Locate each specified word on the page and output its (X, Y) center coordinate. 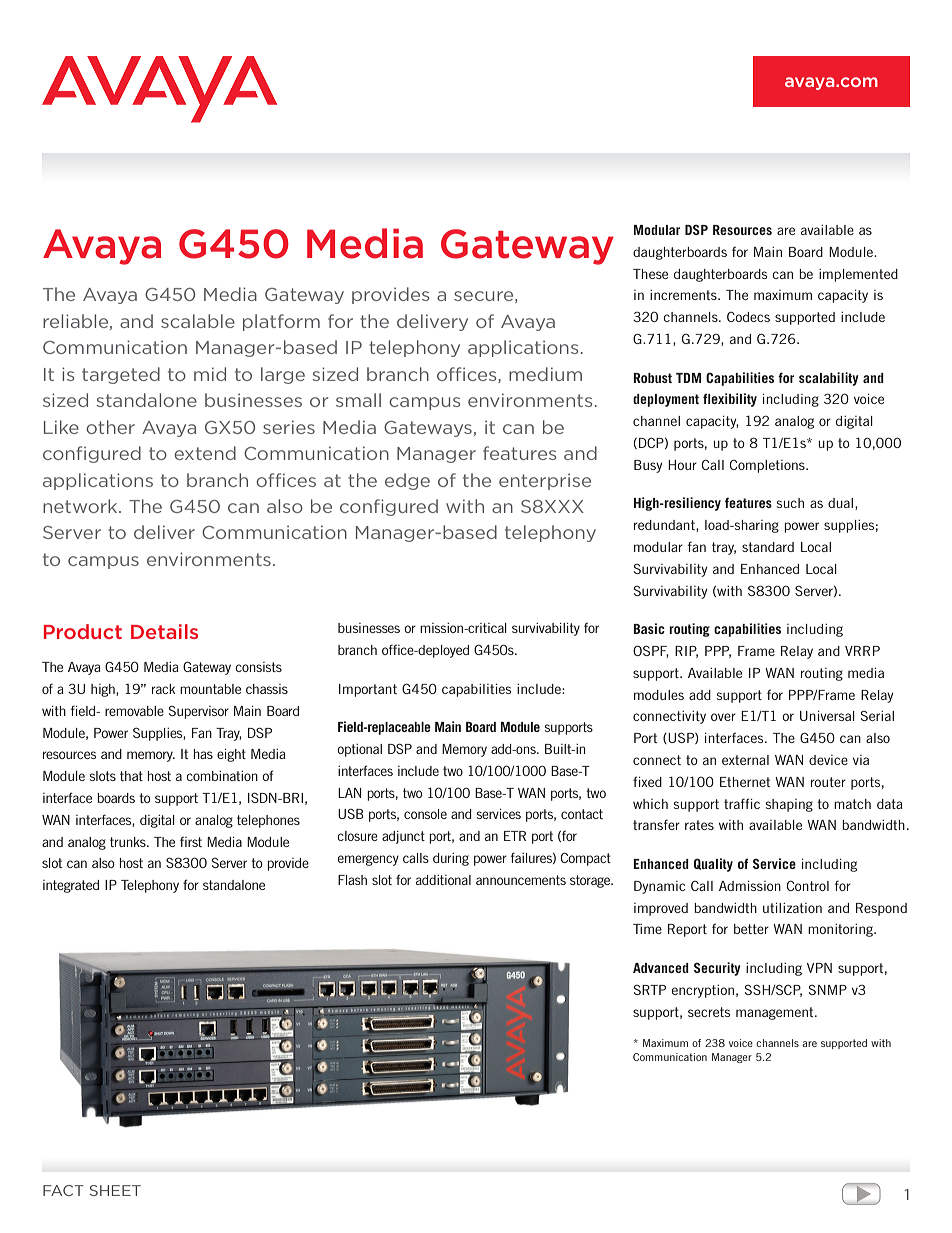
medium (545, 374)
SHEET (115, 1190)
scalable (198, 321)
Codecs (748, 317)
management (776, 1013)
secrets (709, 1012)
